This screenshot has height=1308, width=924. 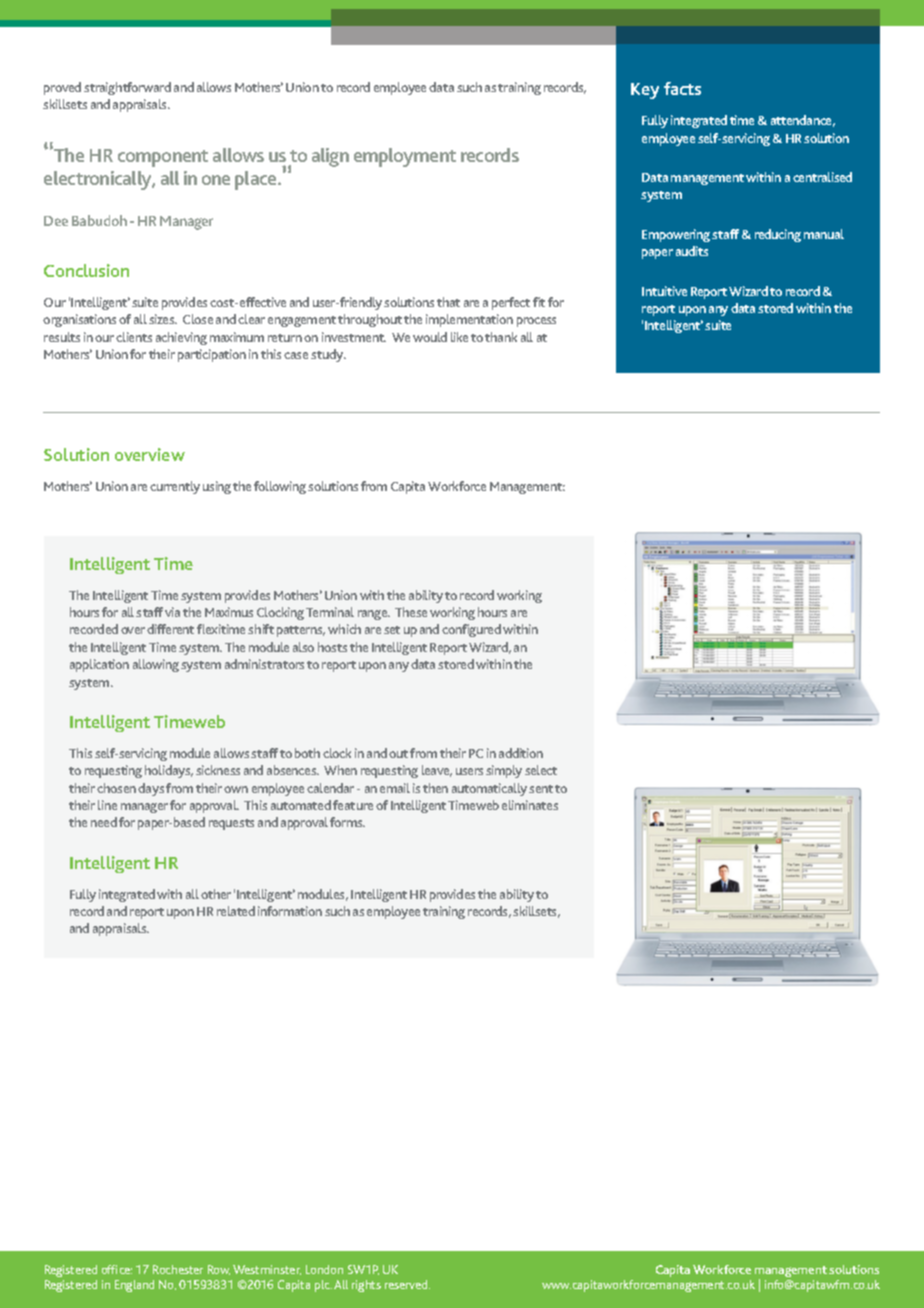 I want to click on component, so click(x=163, y=158).
